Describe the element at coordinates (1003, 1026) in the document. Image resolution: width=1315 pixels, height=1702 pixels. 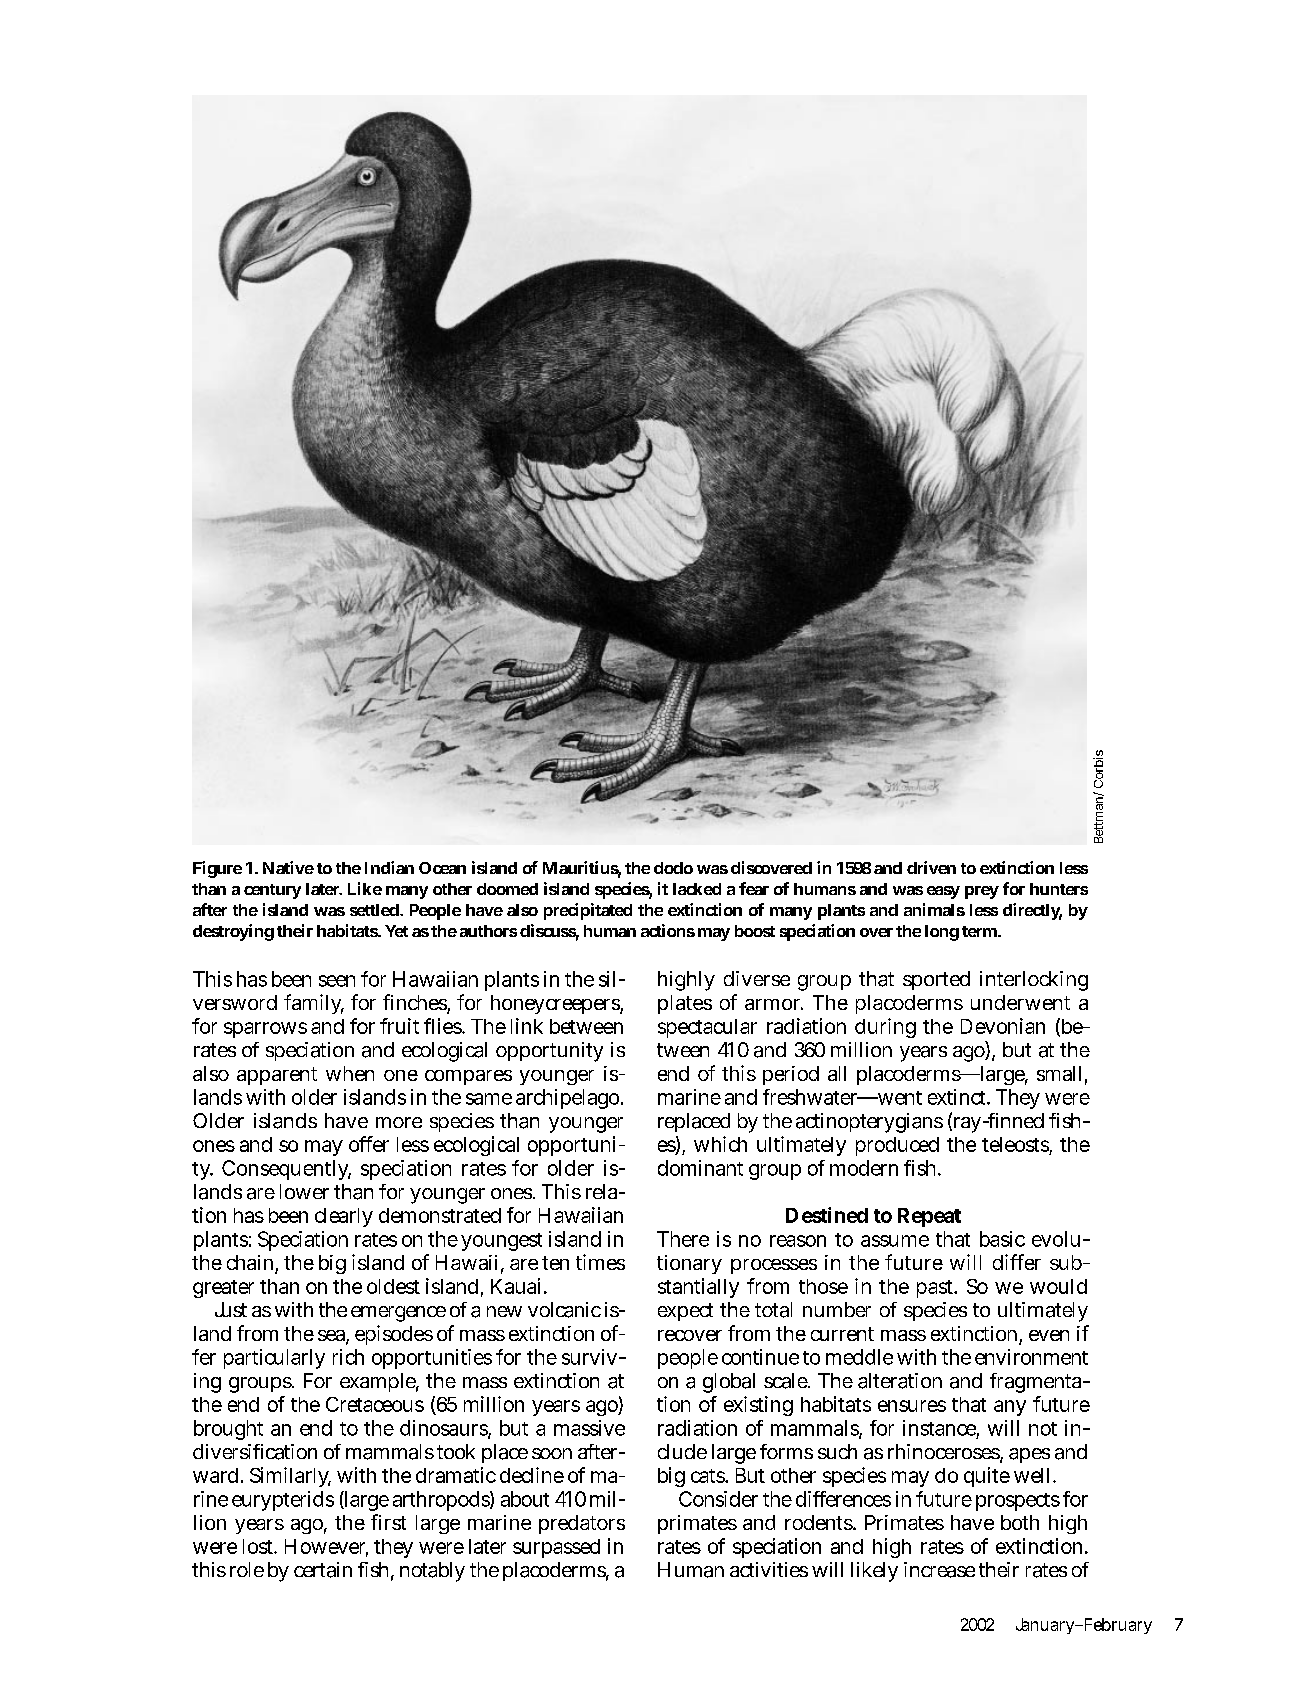
I see `Devonian` at that location.
